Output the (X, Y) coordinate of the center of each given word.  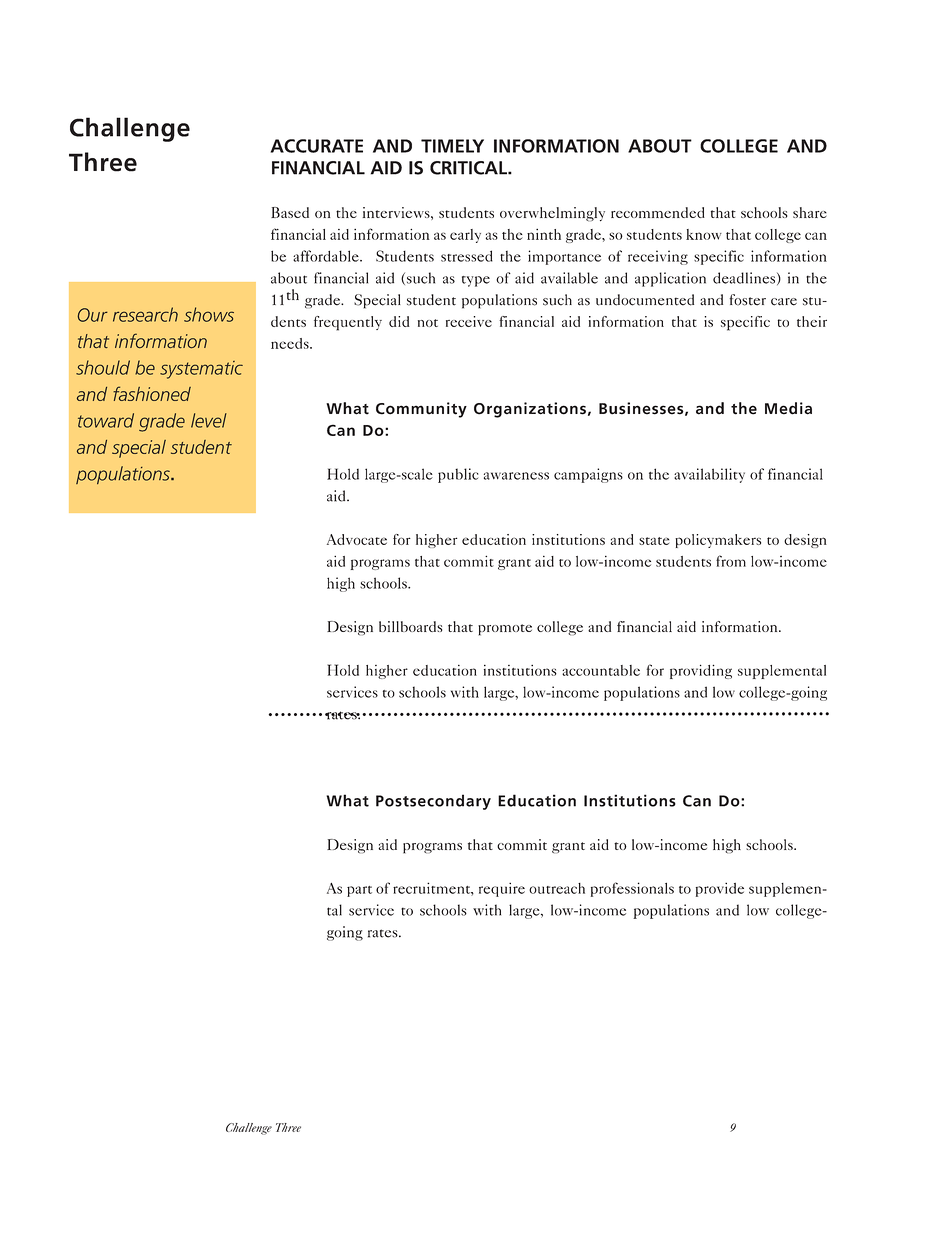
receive (469, 321)
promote (505, 630)
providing (701, 671)
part (359, 891)
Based (290, 212)
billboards (410, 626)
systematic (201, 370)
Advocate (357, 539)
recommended (658, 212)
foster (747, 300)
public (458, 475)
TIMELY (452, 146)
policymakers (718, 541)
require (502, 889)
